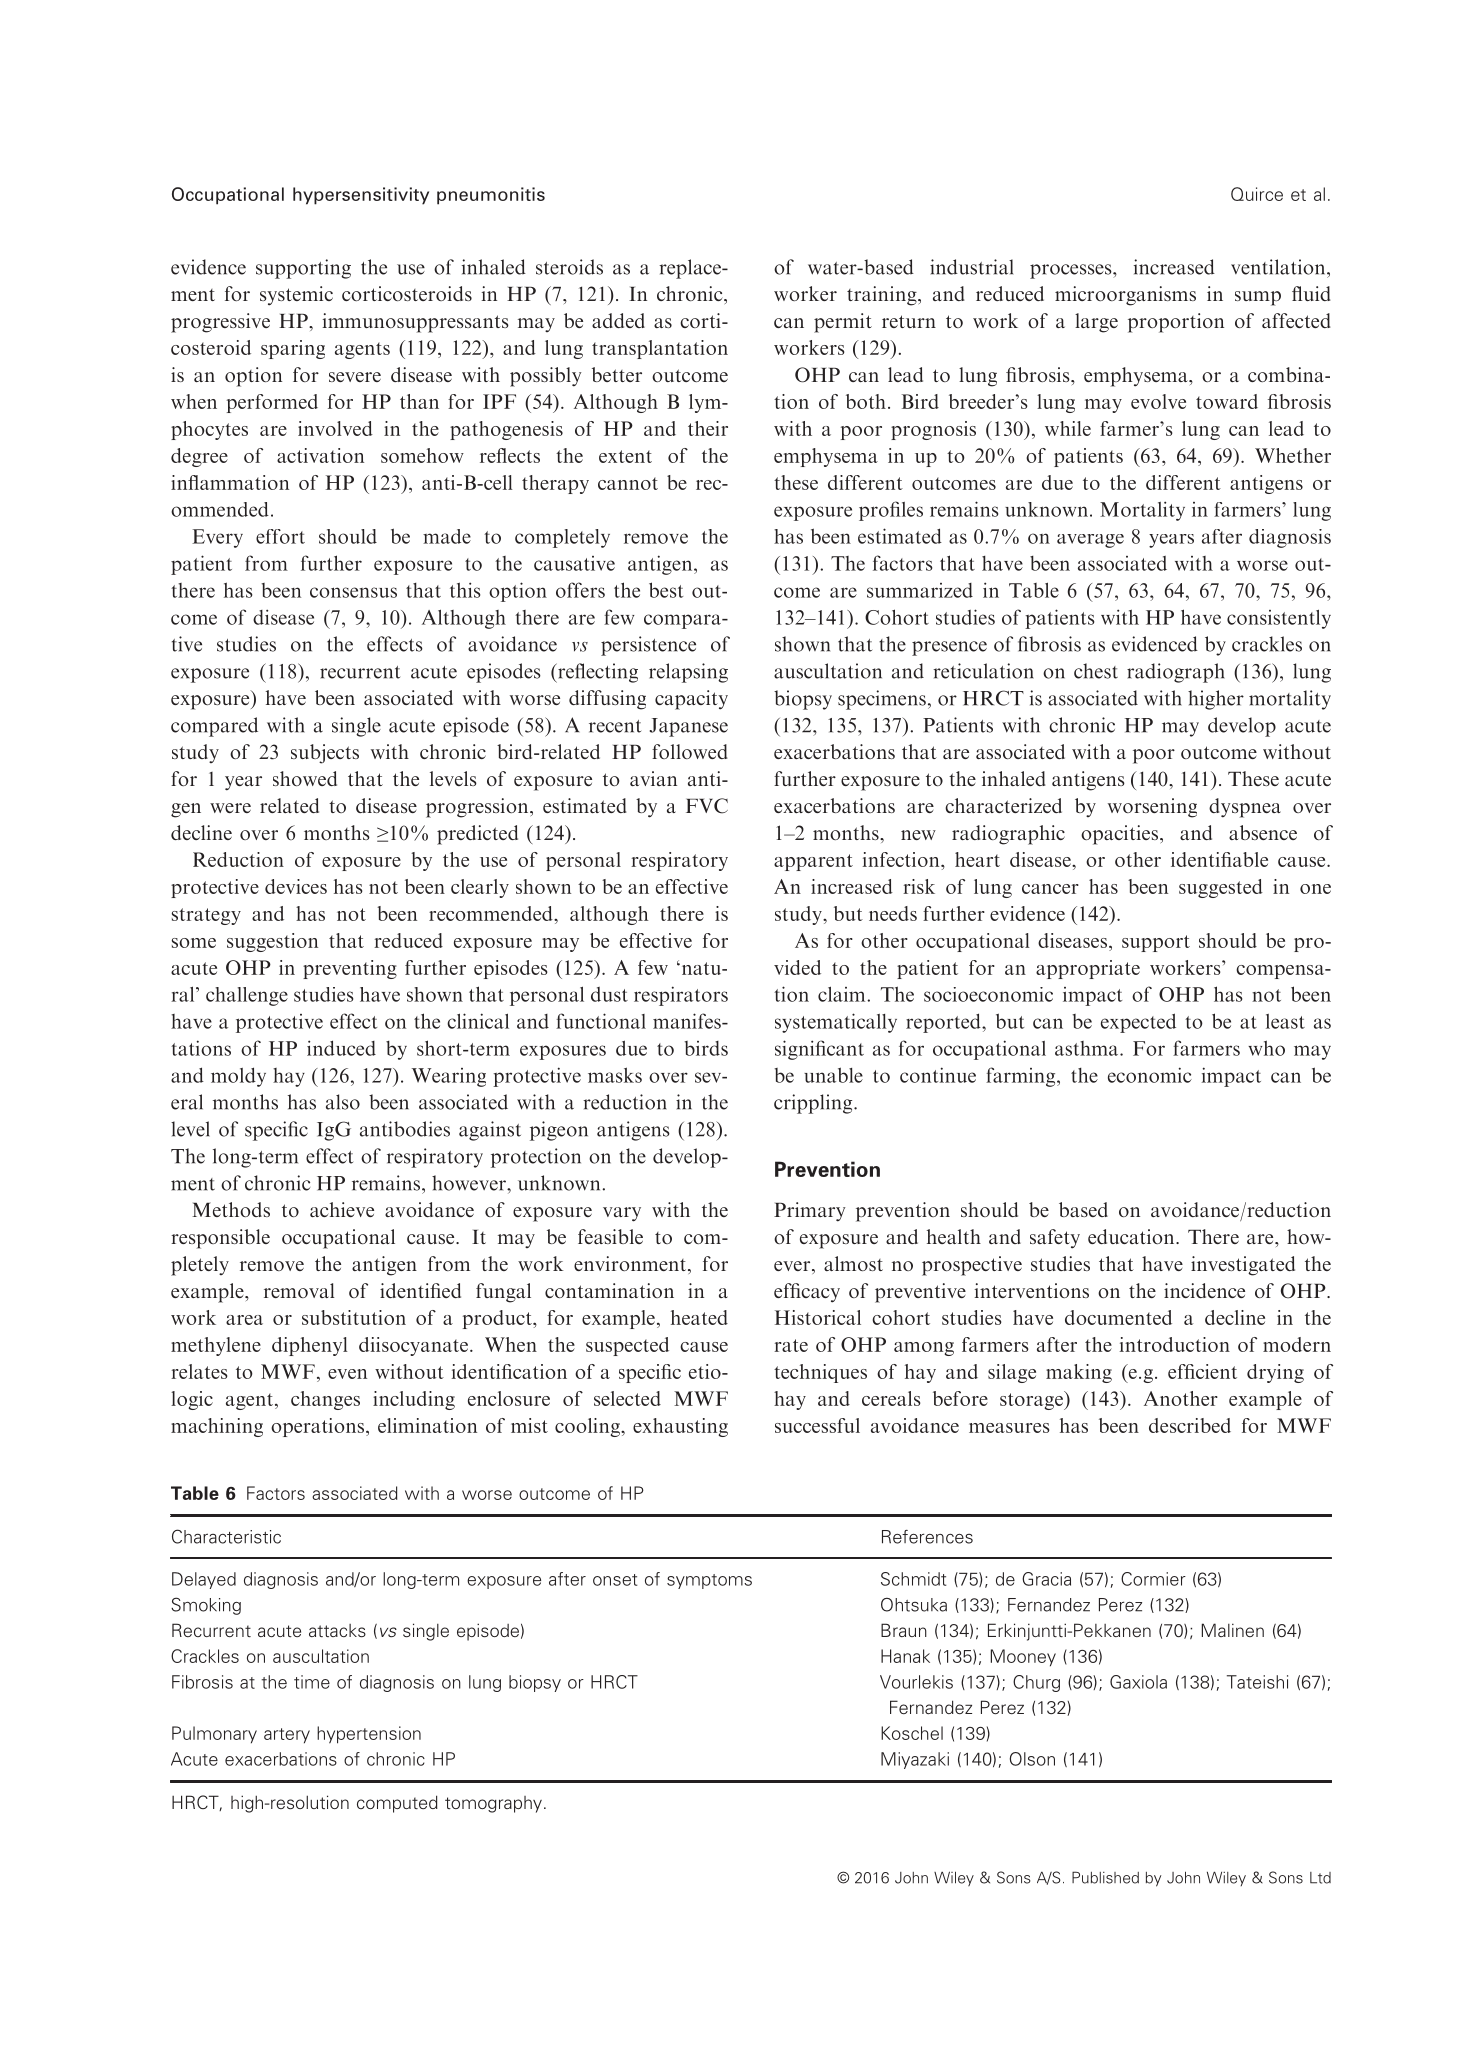  What do you see at coordinates (353, 592) in the screenshot?
I see `consensus` at bounding box center [353, 592].
